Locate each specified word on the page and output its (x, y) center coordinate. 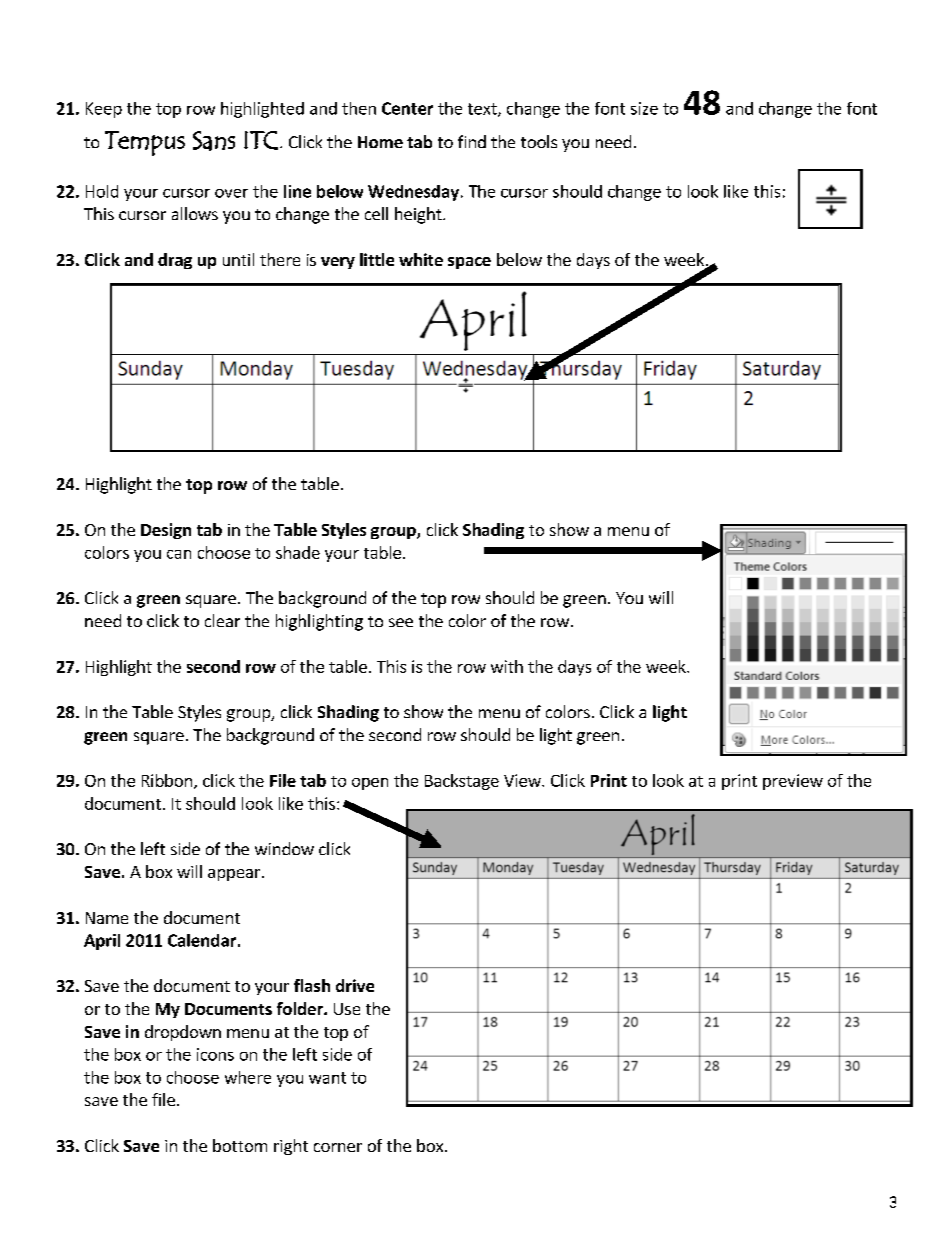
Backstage (462, 782)
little (377, 259)
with (507, 666)
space (469, 263)
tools (539, 141)
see (401, 622)
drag (175, 261)
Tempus (145, 143)
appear (235, 875)
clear (222, 620)
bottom (240, 1145)
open (370, 784)
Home (380, 142)
